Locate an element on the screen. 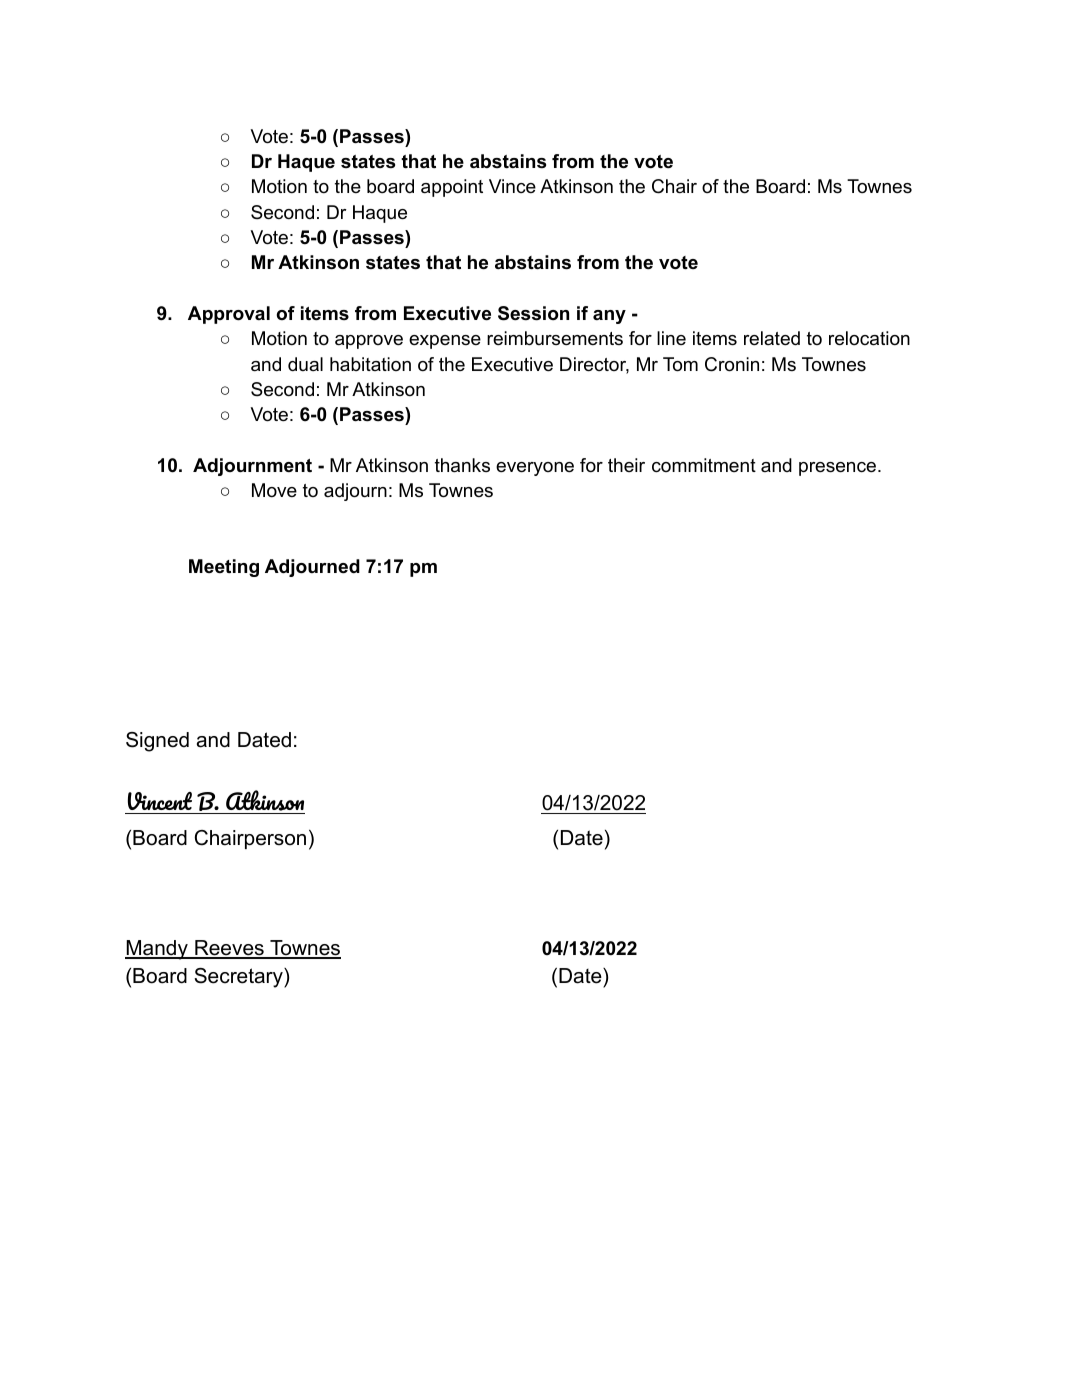  Approval is located at coordinates (229, 315).
